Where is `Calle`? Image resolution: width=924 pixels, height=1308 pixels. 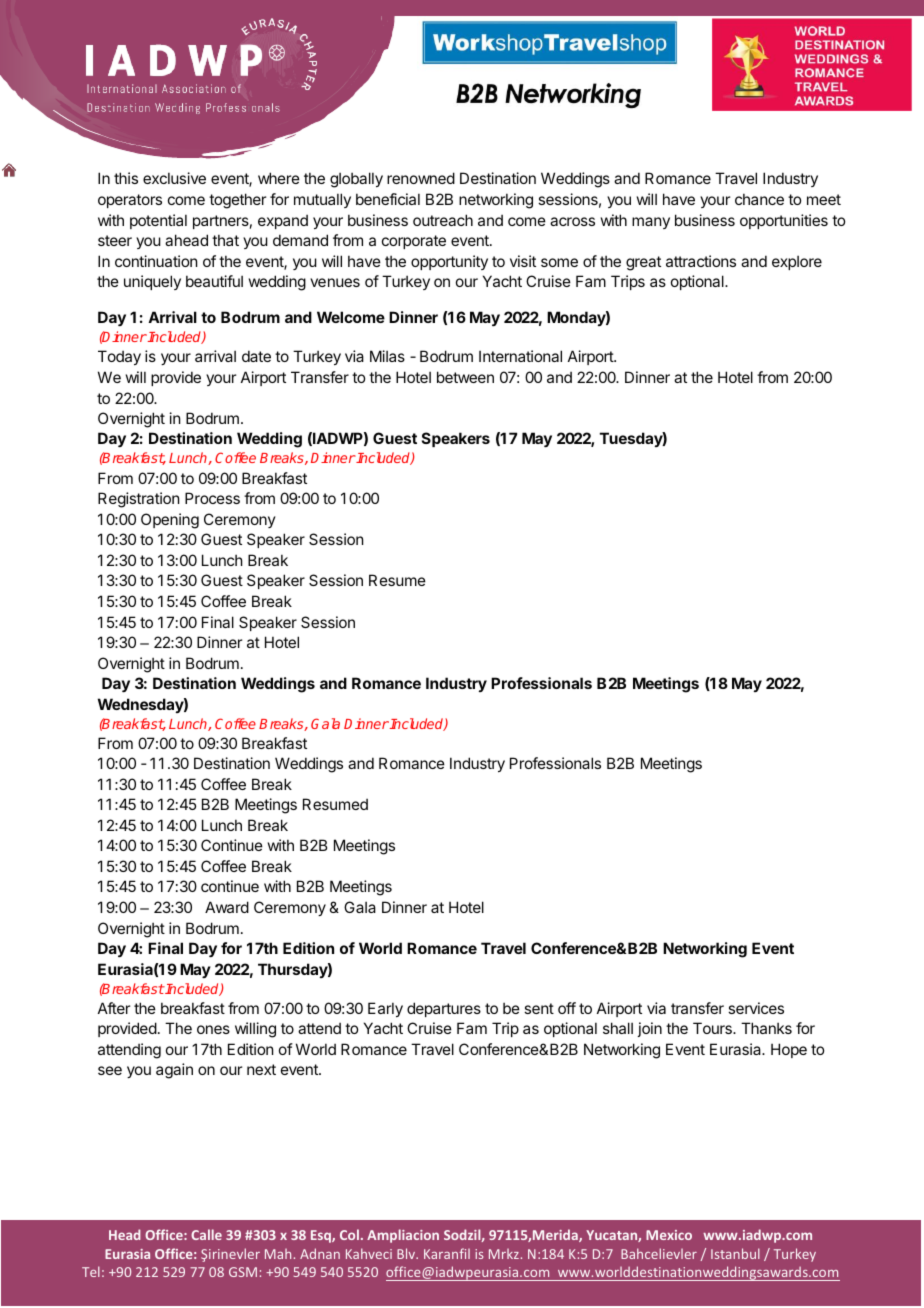
Calle is located at coordinates (206, 1234).
